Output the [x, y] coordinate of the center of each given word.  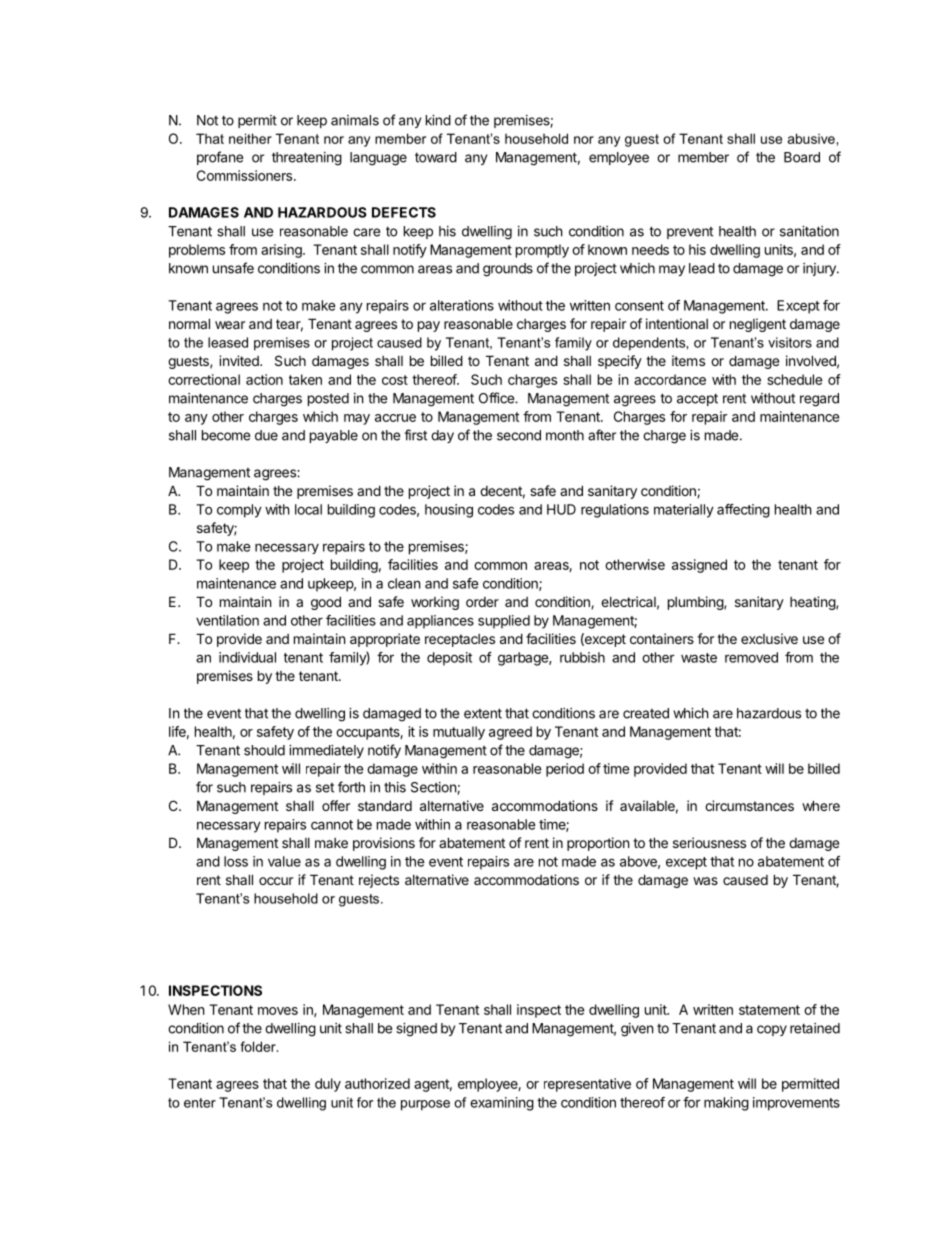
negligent [758, 325]
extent [483, 713]
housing [449, 511]
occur [276, 881]
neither [250, 138]
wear [230, 325]
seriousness [709, 842]
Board [802, 157]
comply [239, 511]
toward [436, 157]
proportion [598, 844]
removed [751, 657]
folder [259, 1046]
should [264, 750]
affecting [743, 511]
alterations [462, 305]
